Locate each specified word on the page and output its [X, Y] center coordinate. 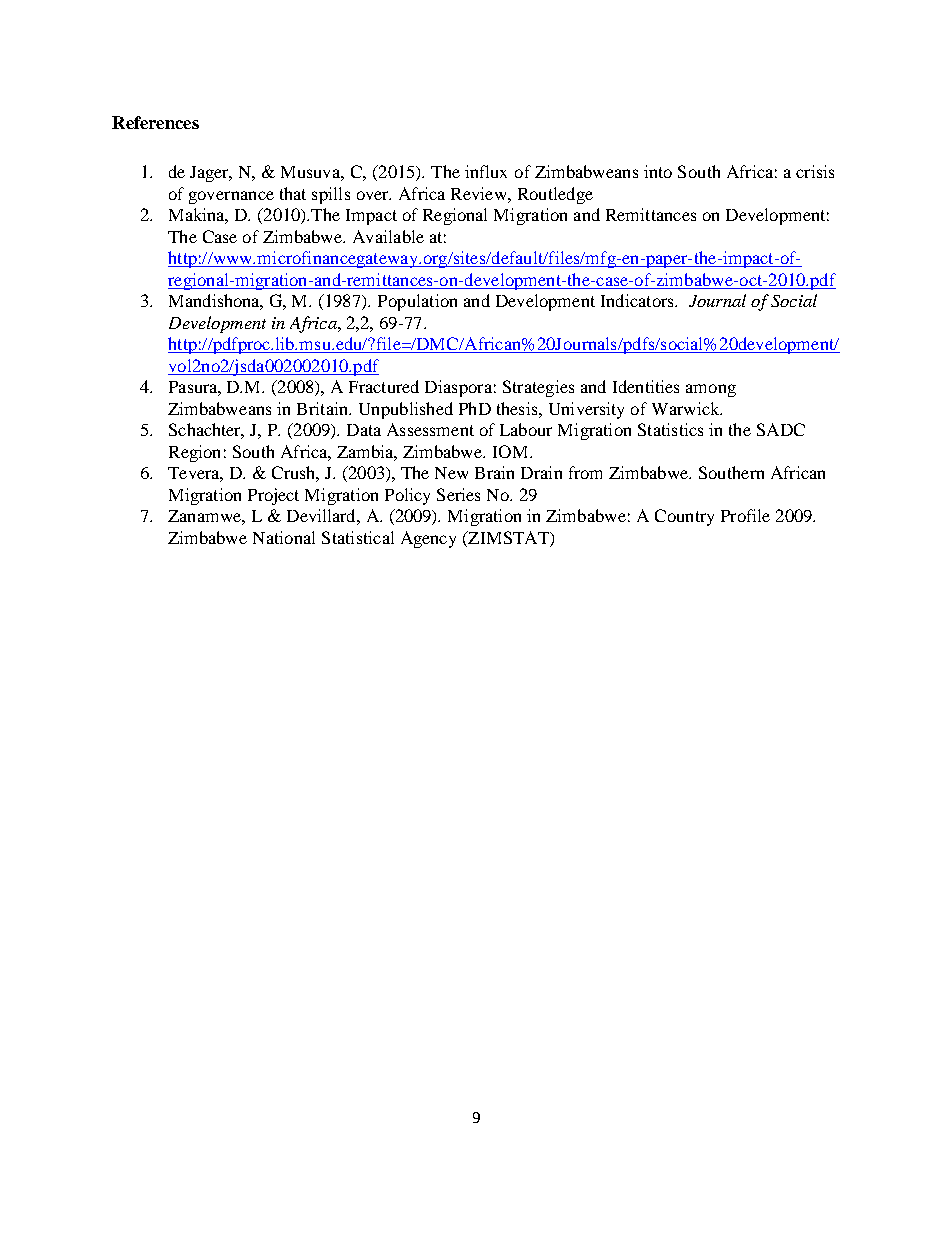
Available [388, 236]
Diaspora [458, 388]
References [155, 122]
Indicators [638, 300]
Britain [323, 408]
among [711, 390]
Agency [428, 539]
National [284, 537]
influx [486, 171]
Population [417, 302]
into [658, 171]
